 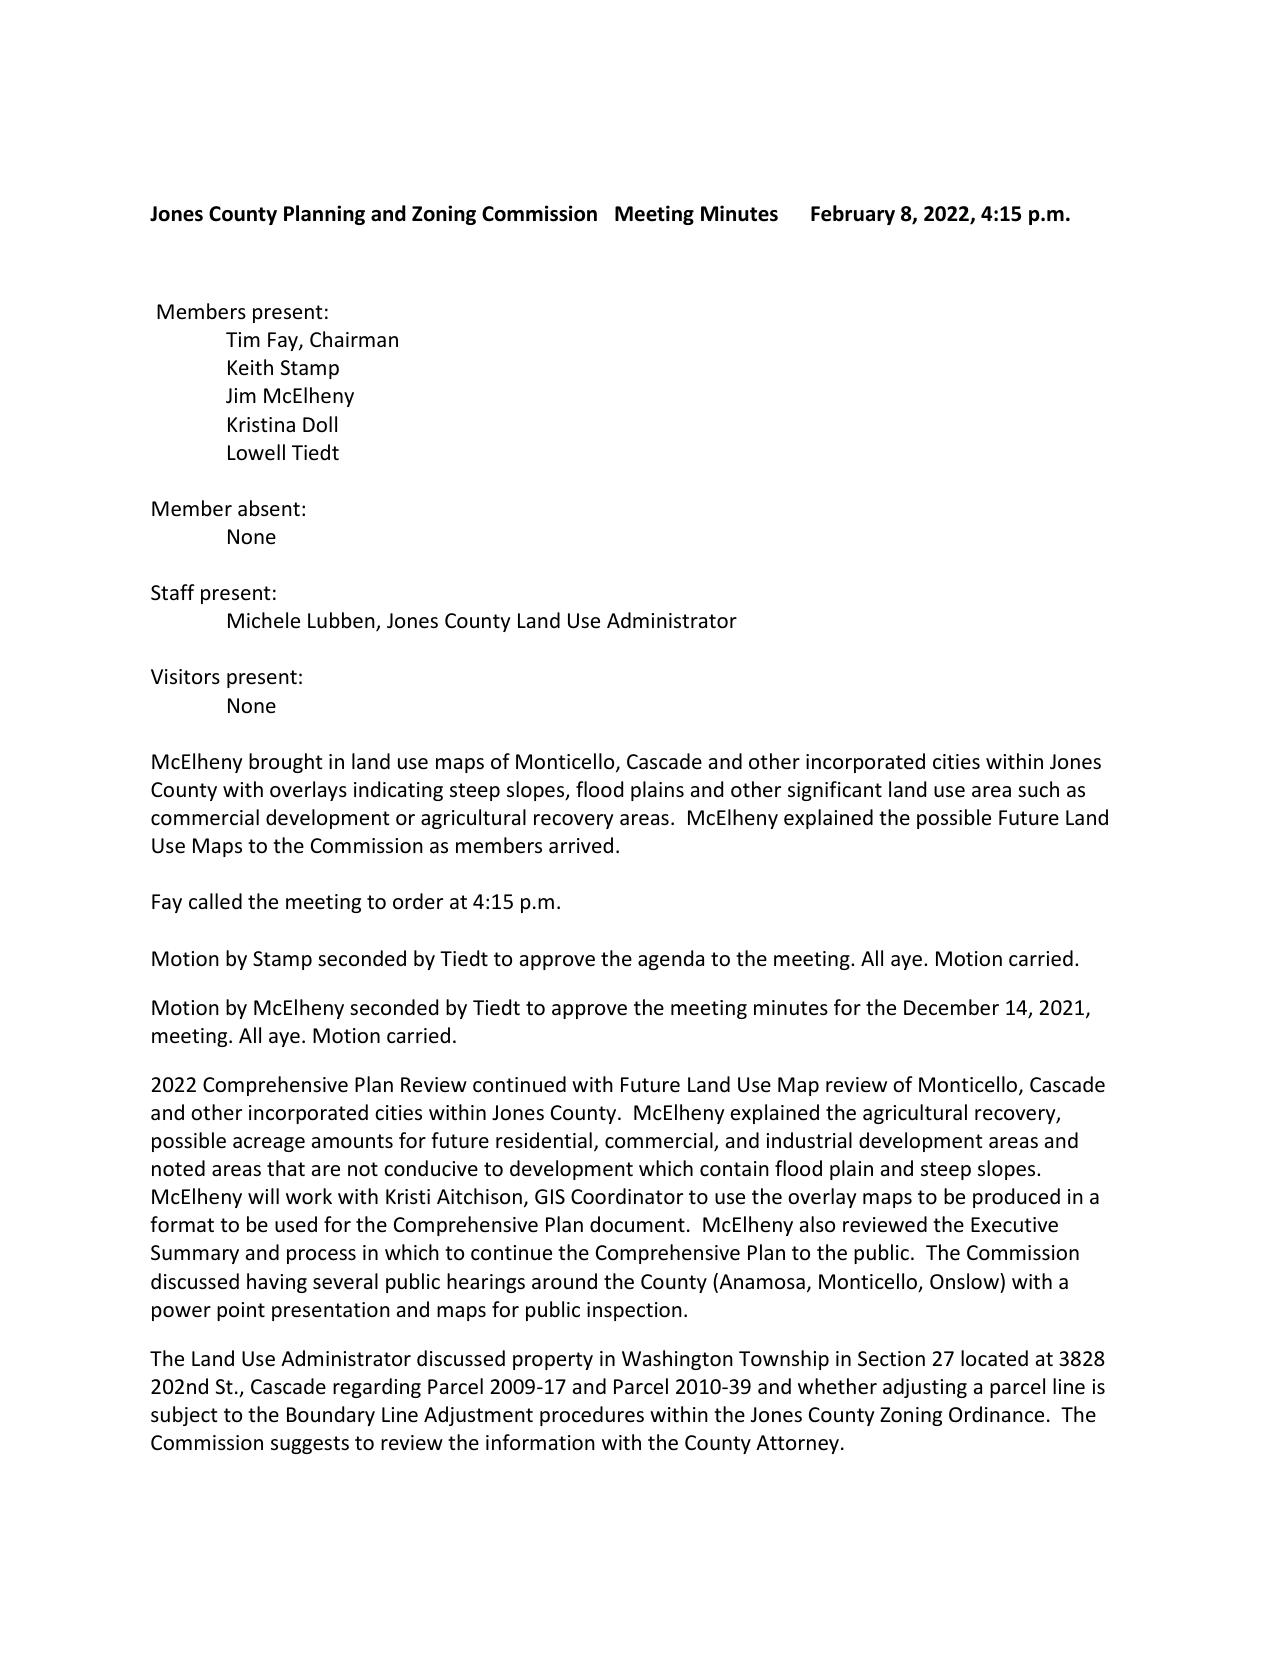 What do you see at coordinates (331, 1416) in the document?
I see `Boundary` at bounding box center [331, 1416].
